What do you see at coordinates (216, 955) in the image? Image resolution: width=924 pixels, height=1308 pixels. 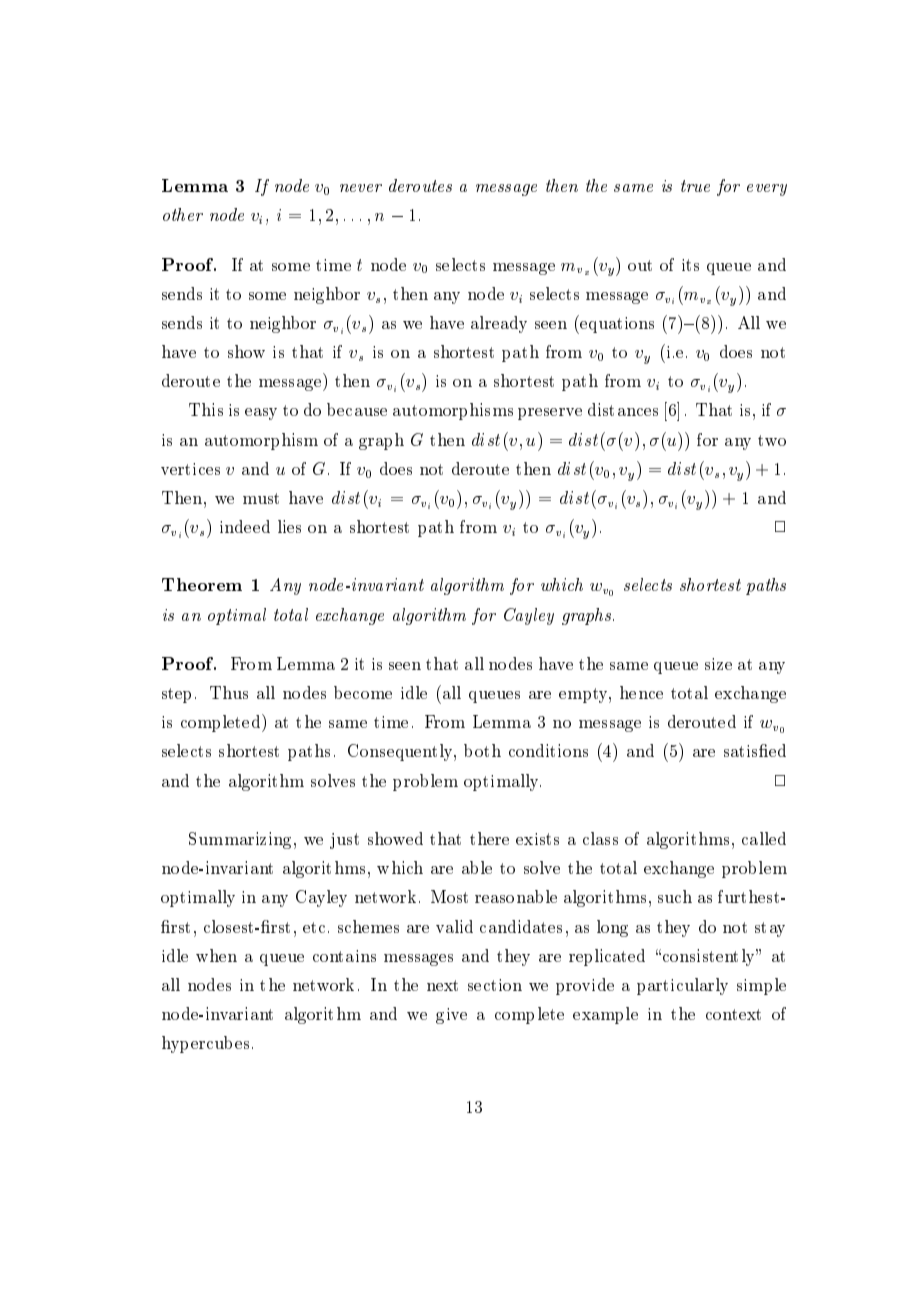 I see `when` at bounding box center [216, 955].
